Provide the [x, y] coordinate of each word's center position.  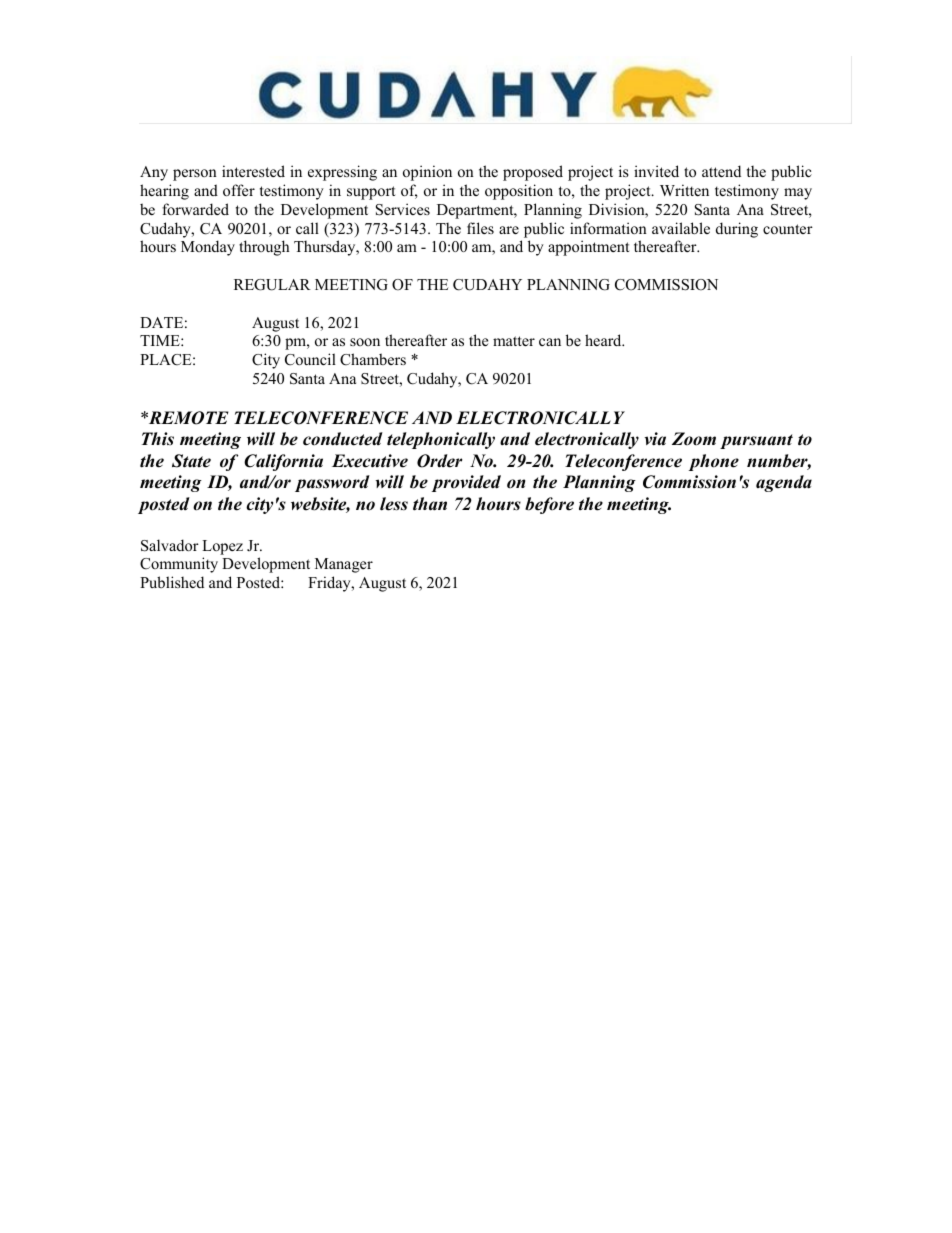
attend [721, 171]
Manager [344, 565]
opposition [519, 192]
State [191, 461]
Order [439, 461]
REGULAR [272, 285]
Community [179, 565]
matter [514, 341]
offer [239, 190]
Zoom [694, 439]
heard [604, 340]
